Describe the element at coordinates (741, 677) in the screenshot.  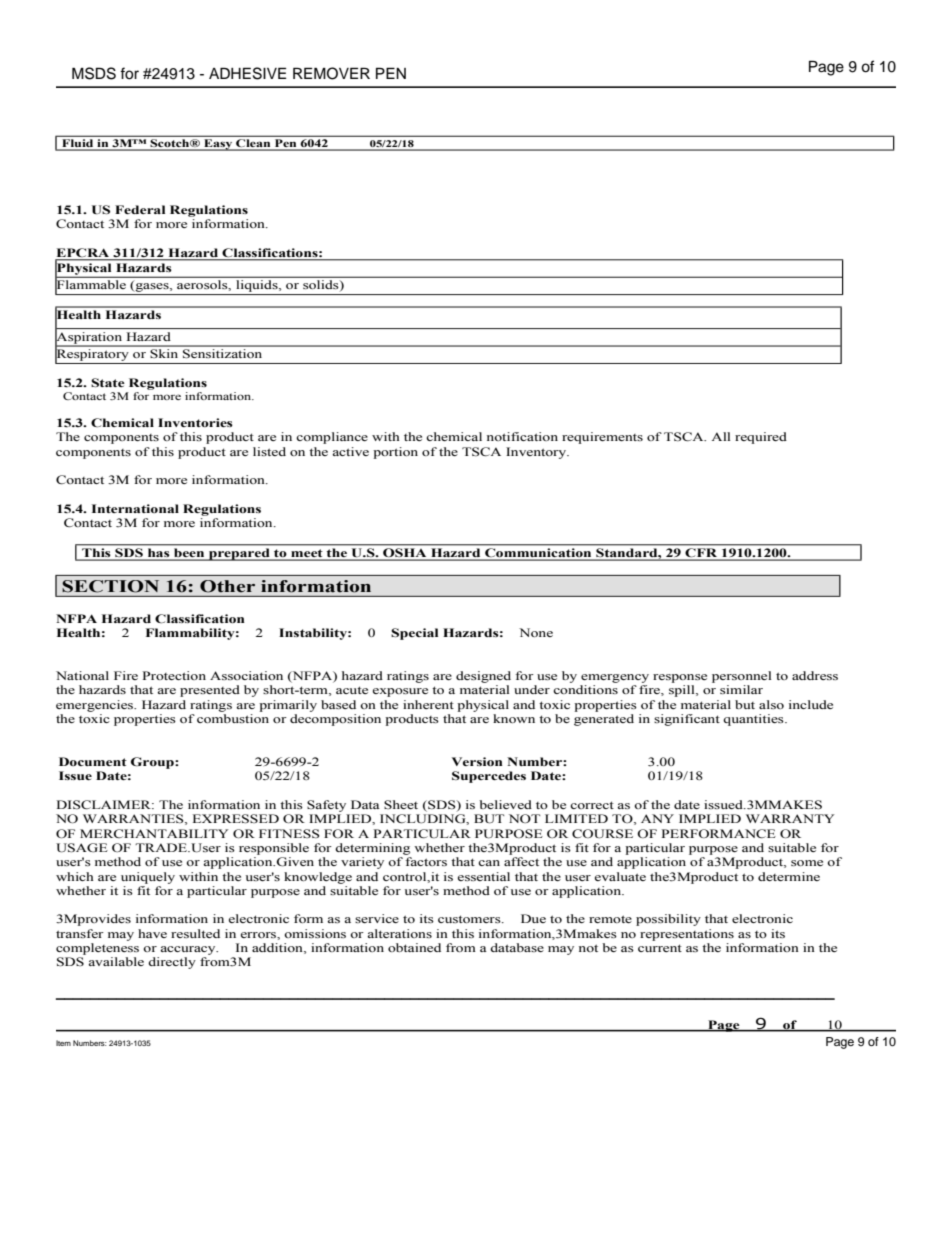
I see `personnel` at that location.
